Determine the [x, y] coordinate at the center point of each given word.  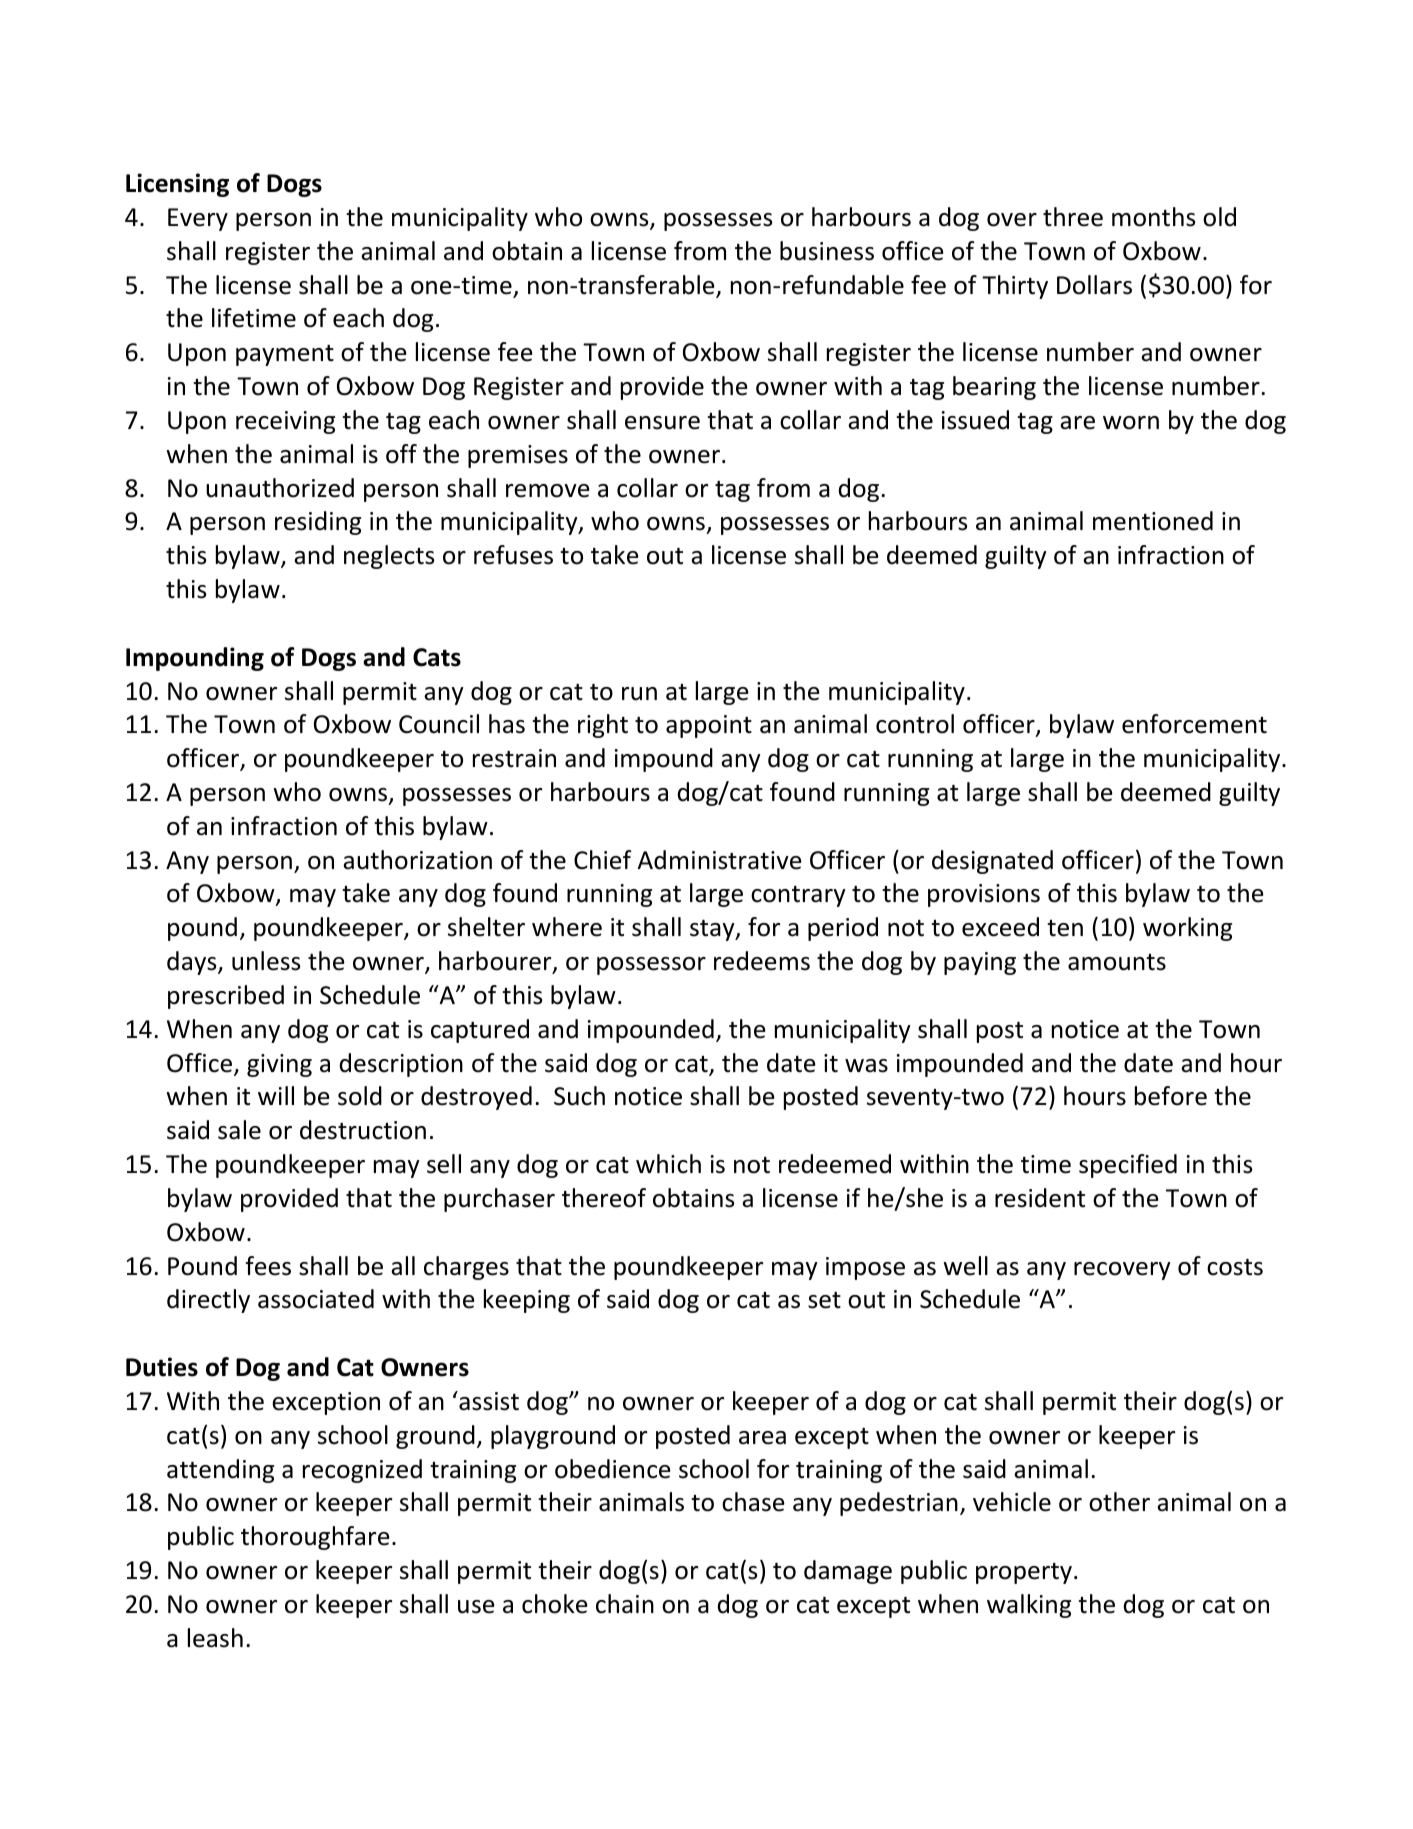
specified [1128, 1166]
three [1073, 217]
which [668, 1164]
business [827, 251]
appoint [709, 726]
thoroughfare [315, 1538]
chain [625, 1604]
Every [198, 219]
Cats [437, 657]
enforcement [1194, 724]
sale [239, 1130]
